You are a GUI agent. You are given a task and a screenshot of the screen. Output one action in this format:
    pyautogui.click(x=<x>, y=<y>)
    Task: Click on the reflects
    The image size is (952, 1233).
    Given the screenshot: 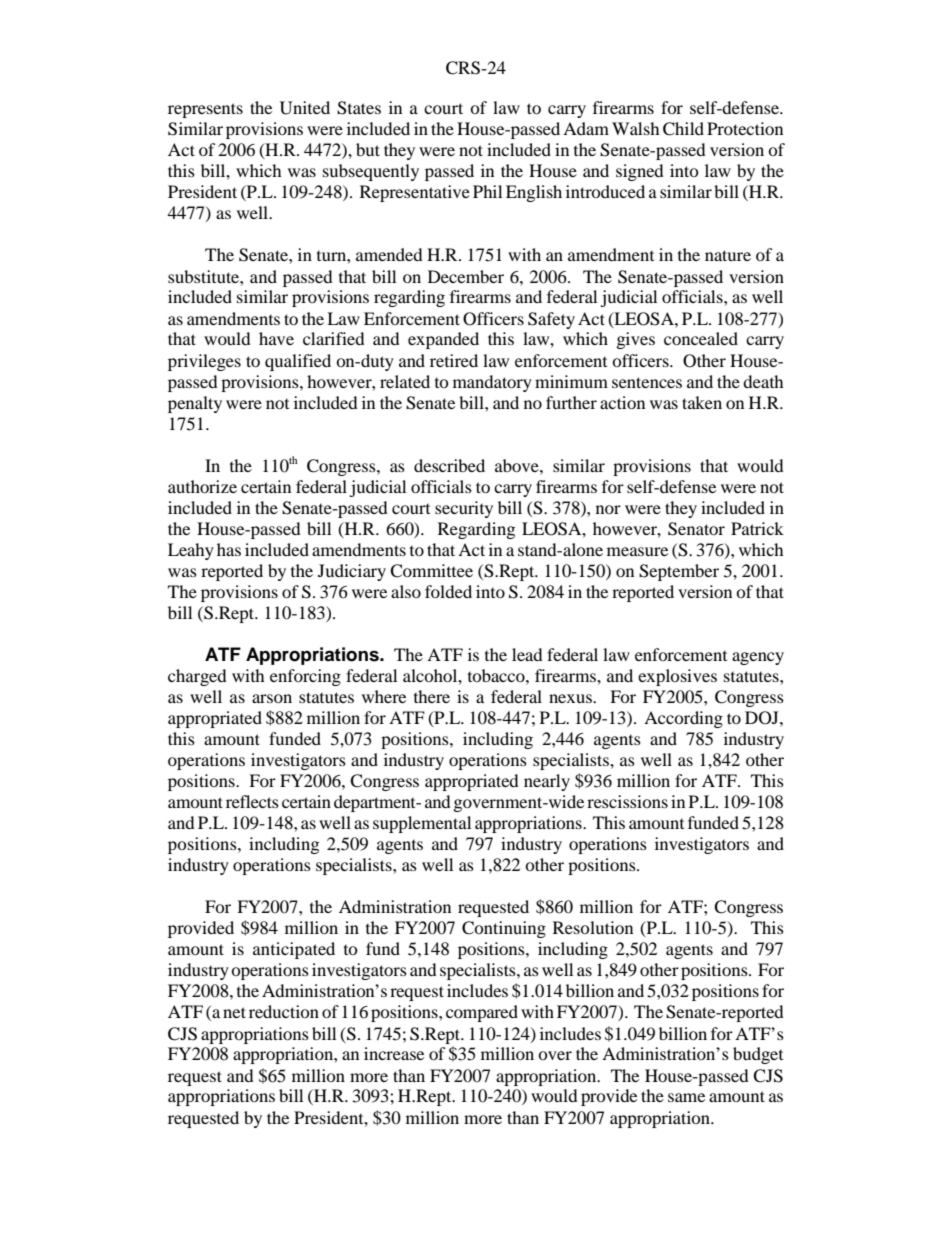 What is the action you would take?
    pyautogui.click(x=252, y=801)
